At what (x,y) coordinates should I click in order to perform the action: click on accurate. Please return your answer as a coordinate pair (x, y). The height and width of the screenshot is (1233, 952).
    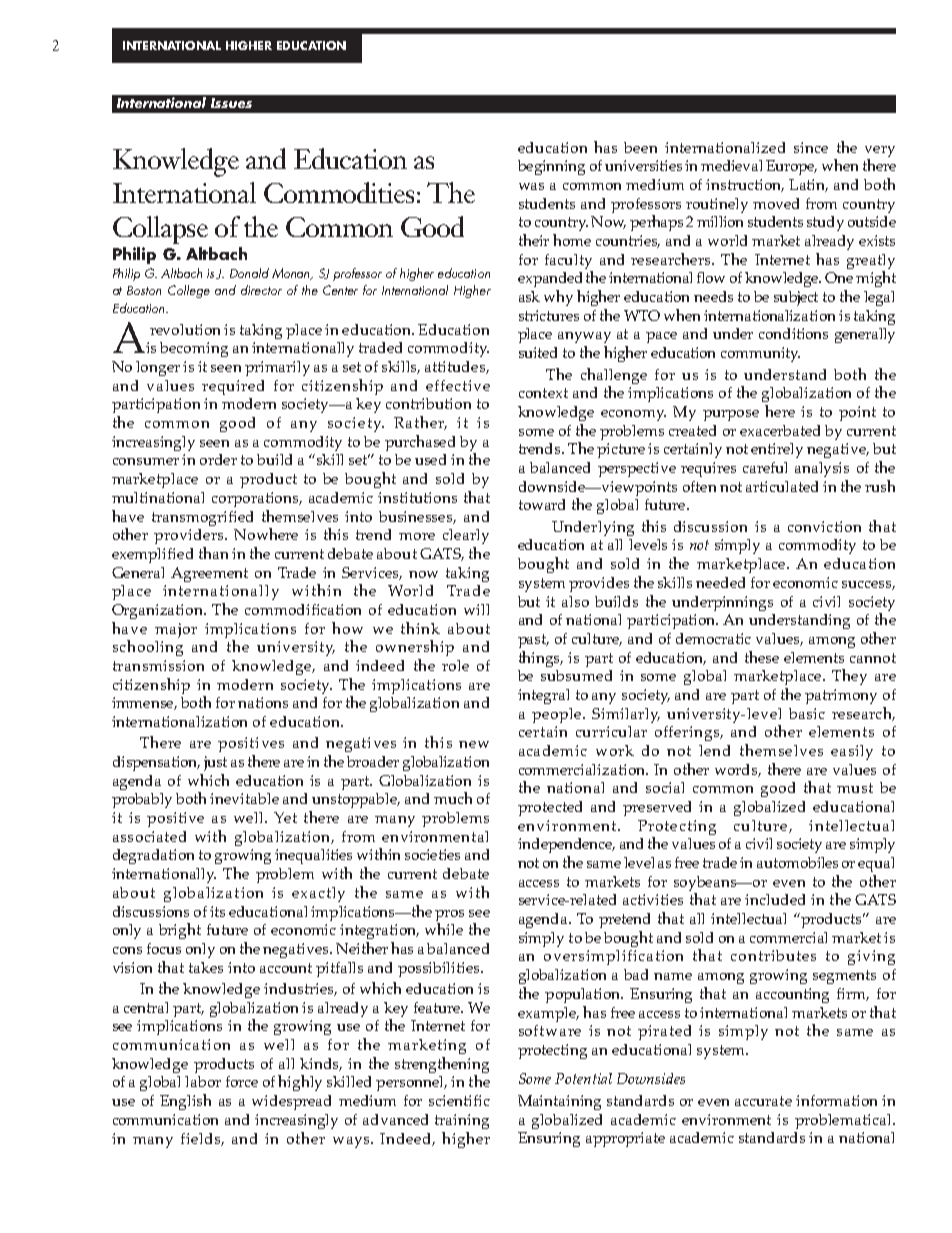
    Looking at the image, I should click on (763, 1101).
